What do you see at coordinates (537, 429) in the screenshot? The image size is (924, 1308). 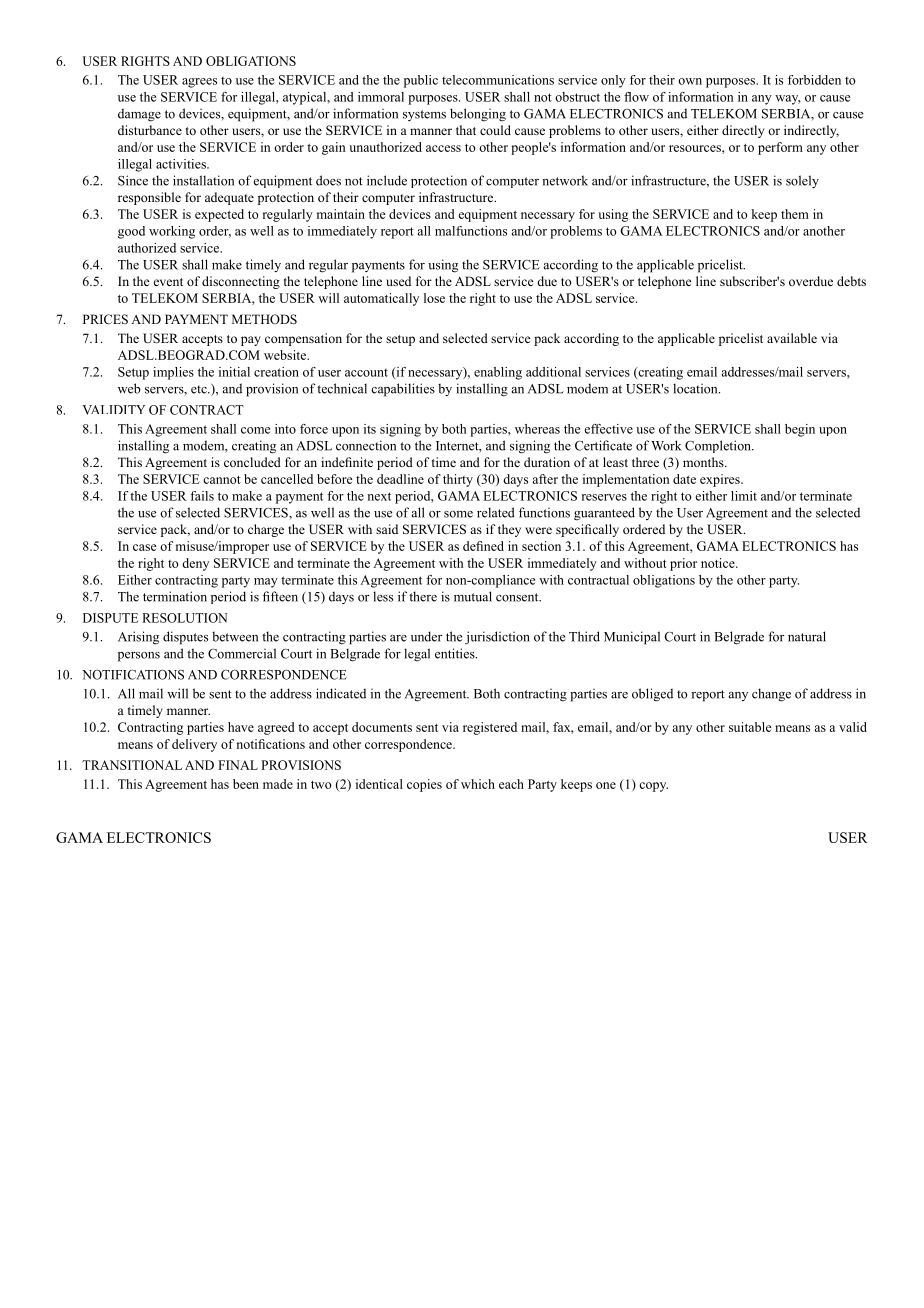 I see `whereas` at bounding box center [537, 429].
